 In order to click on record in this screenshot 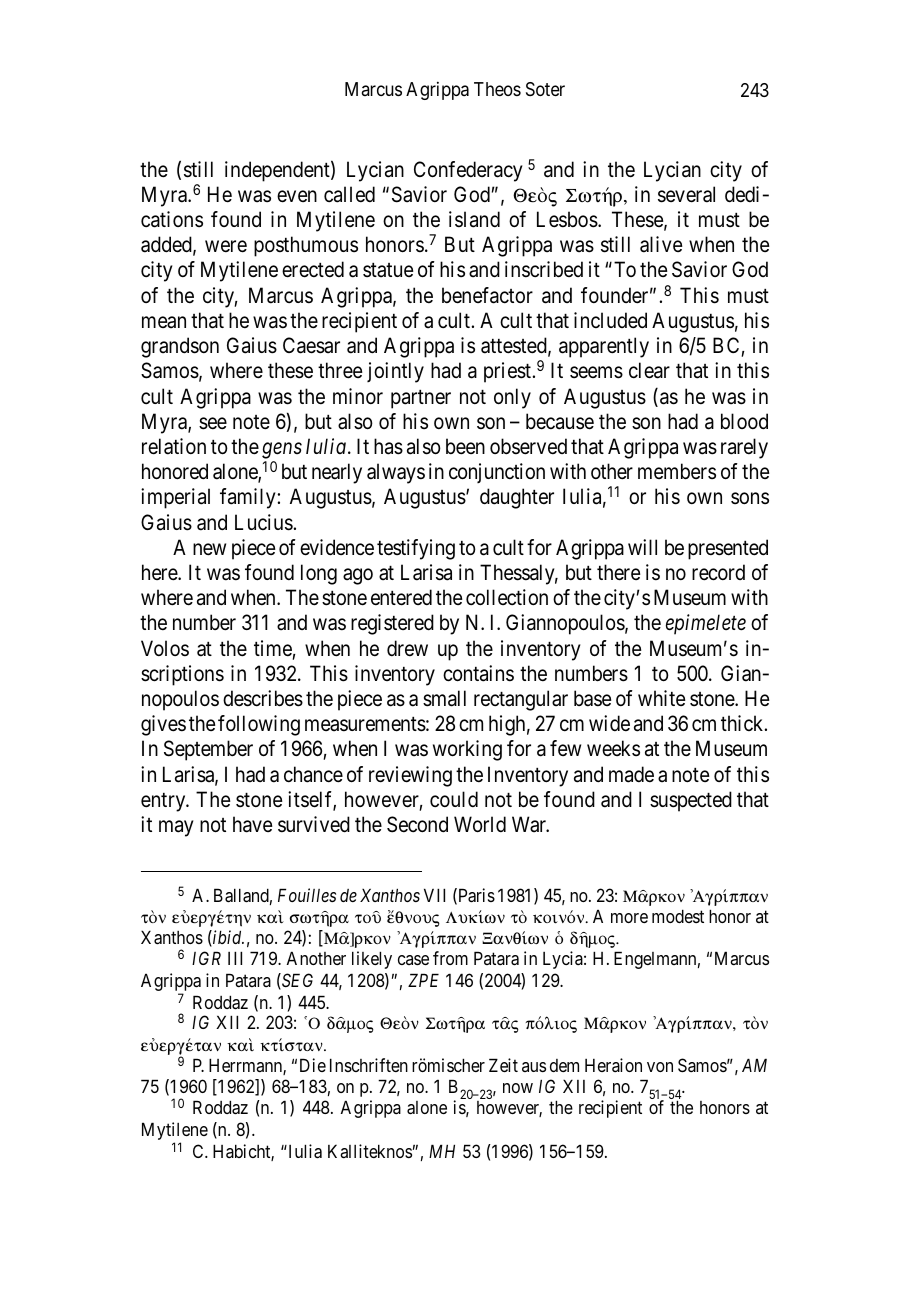, I will do `click(718, 572)`.
